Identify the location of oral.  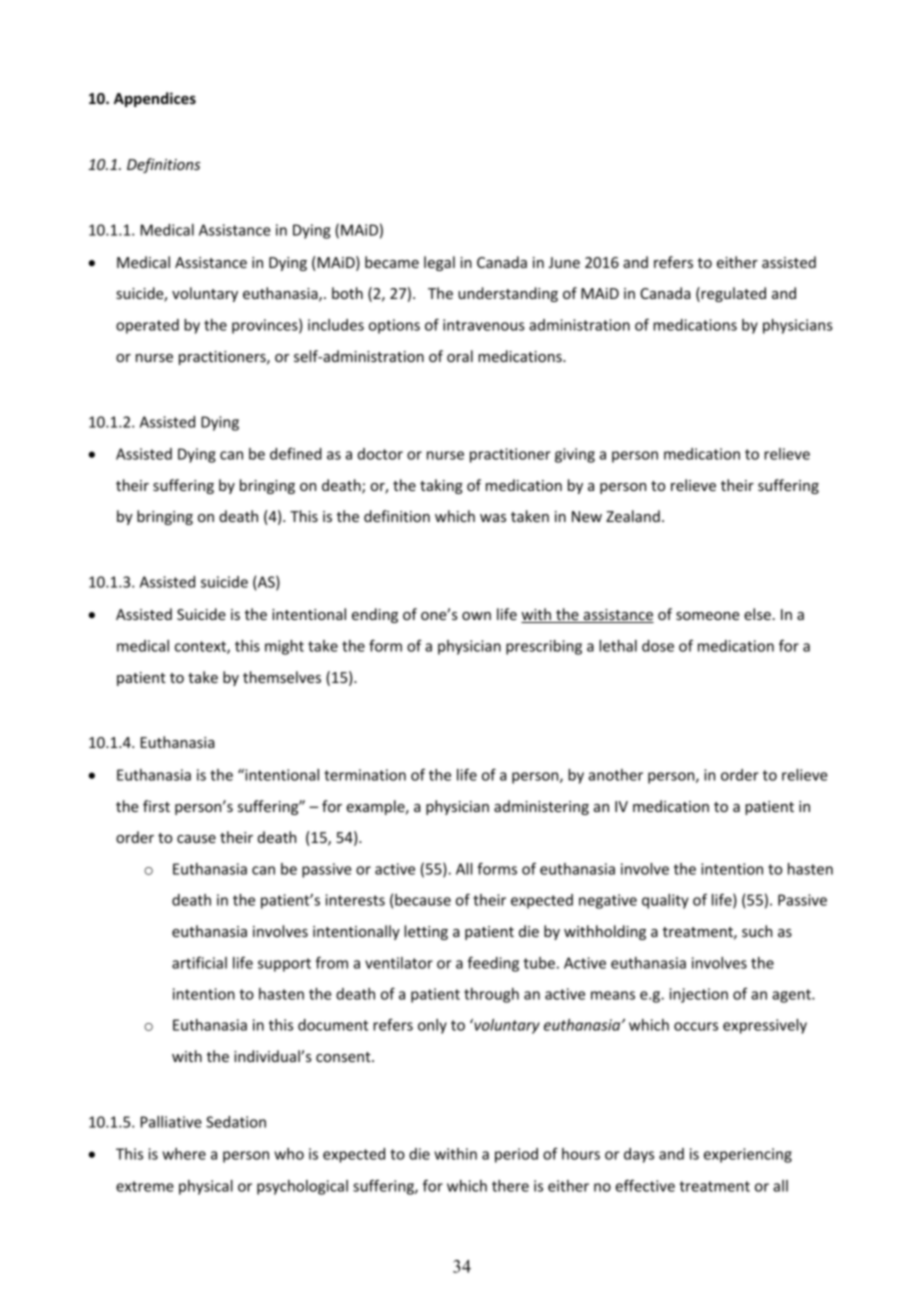
(460, 356).
